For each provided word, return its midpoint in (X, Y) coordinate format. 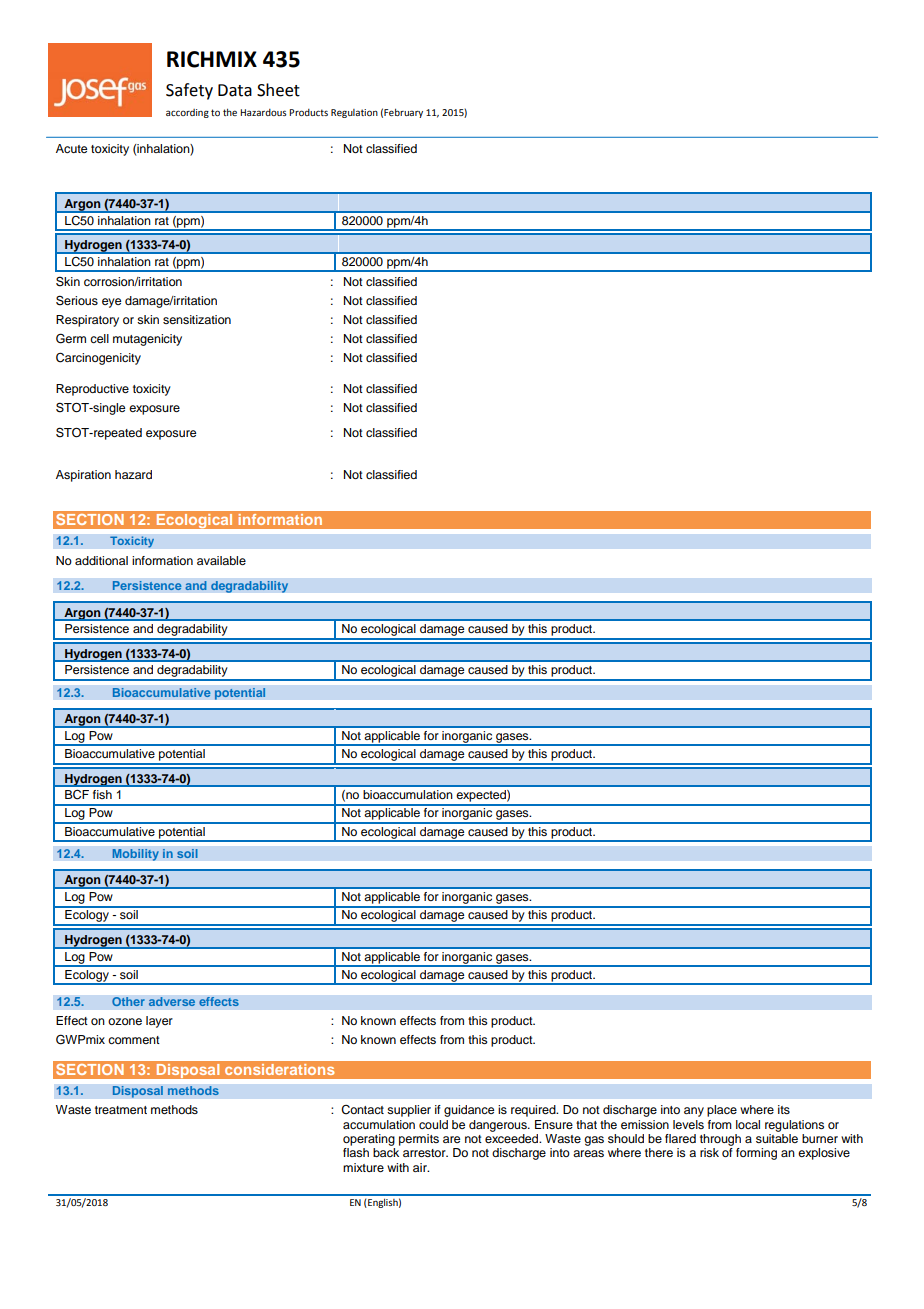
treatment (121, 1110)
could (433, 1124)
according (187, 113)
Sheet (278, 90)
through (720, 1140)
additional (101, 560)
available (221, 560)
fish (102, 794)
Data (235, 90)
